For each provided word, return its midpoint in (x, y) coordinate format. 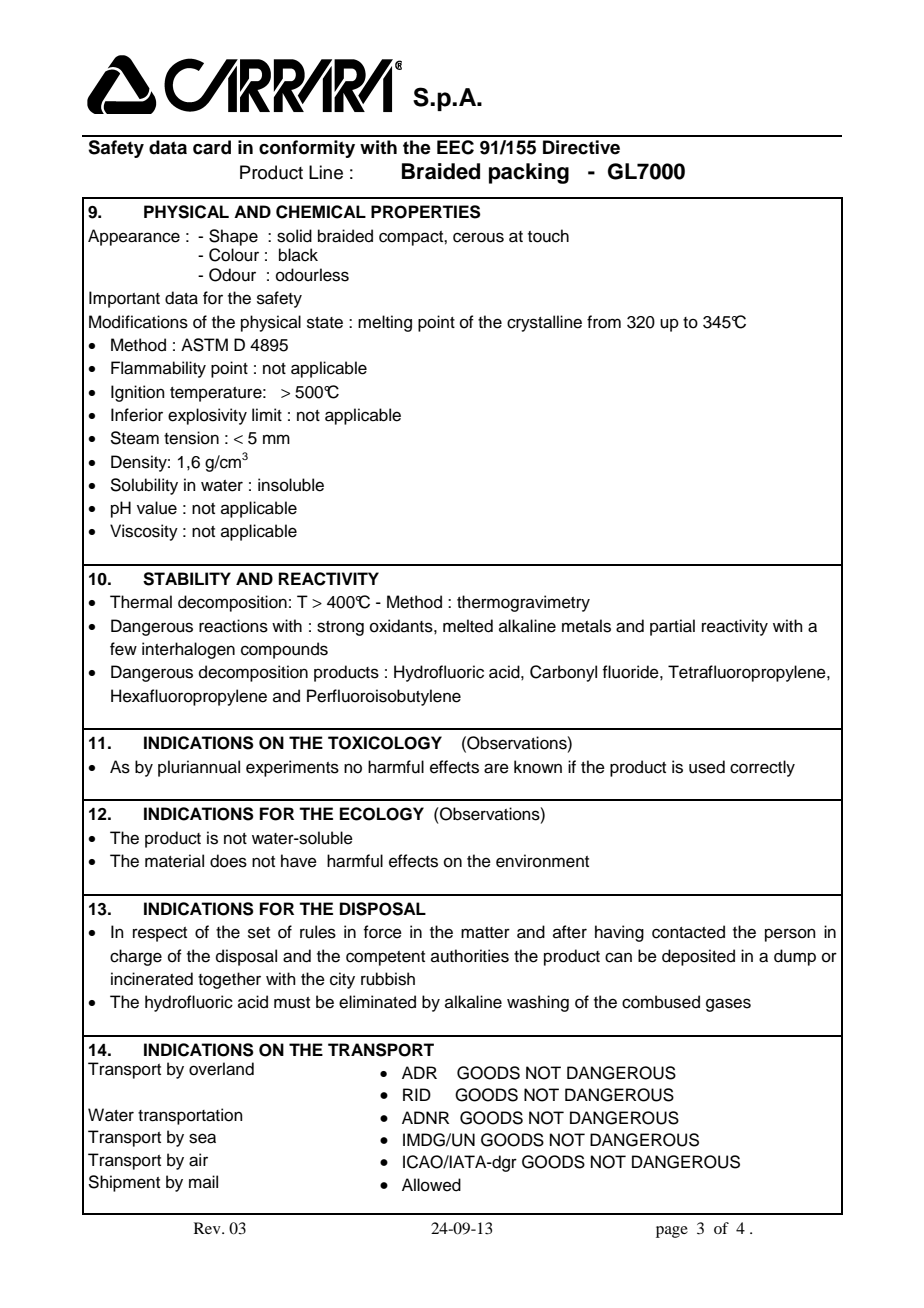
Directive (581, 147)
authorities (470, 956)
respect (160, 934)
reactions (233, 626)
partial (672, 627)
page (672, 1232)
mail (203, 1181)
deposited (698, 957)
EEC (455, 147)
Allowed (431, 1185)
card (212, 147)
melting (385, 323)
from (604, 322)
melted (468, 626)
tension (191, 438)
